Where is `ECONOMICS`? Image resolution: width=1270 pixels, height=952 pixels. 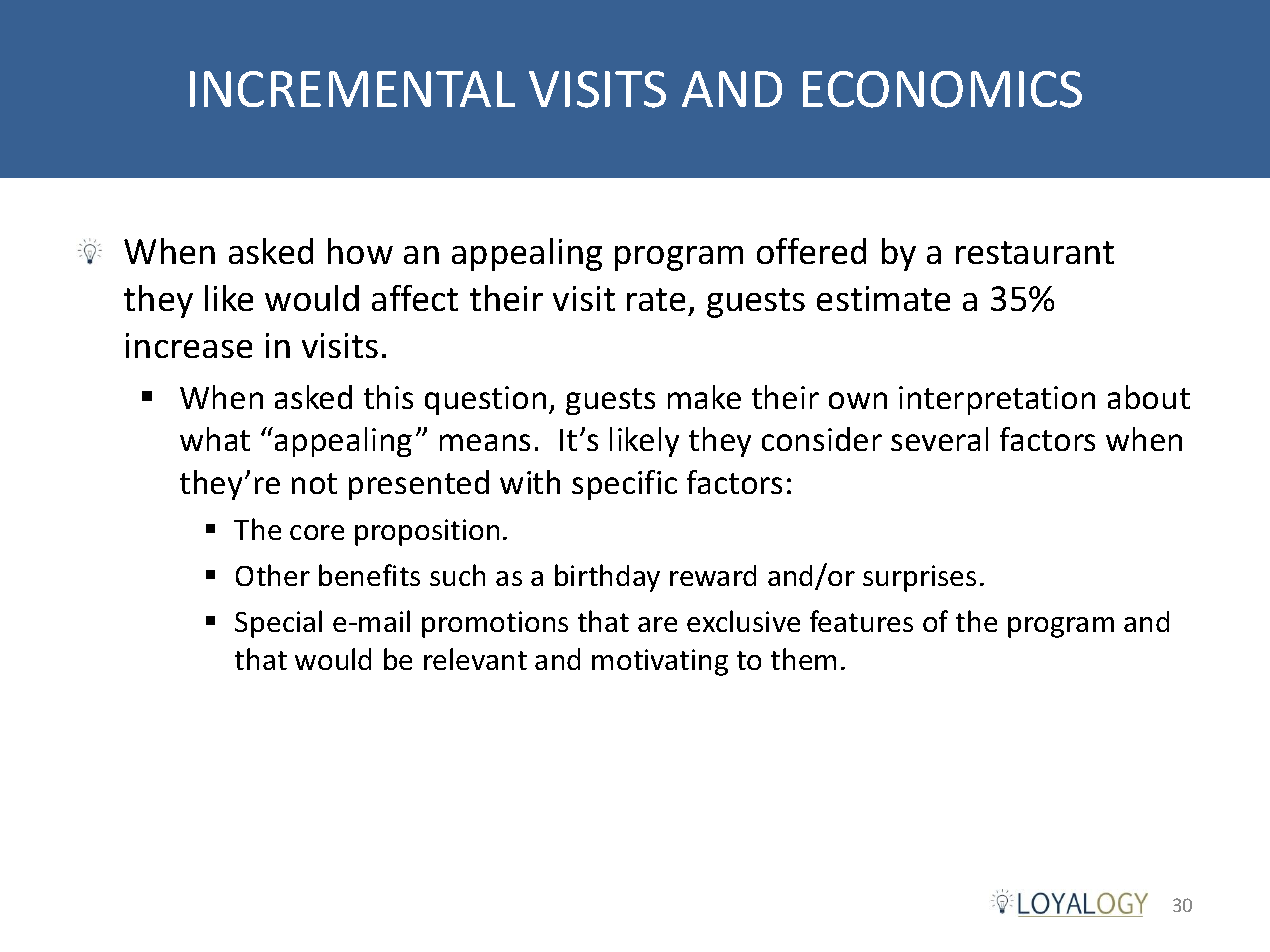 ECONOMICS is located at coordinates (942, 89).
